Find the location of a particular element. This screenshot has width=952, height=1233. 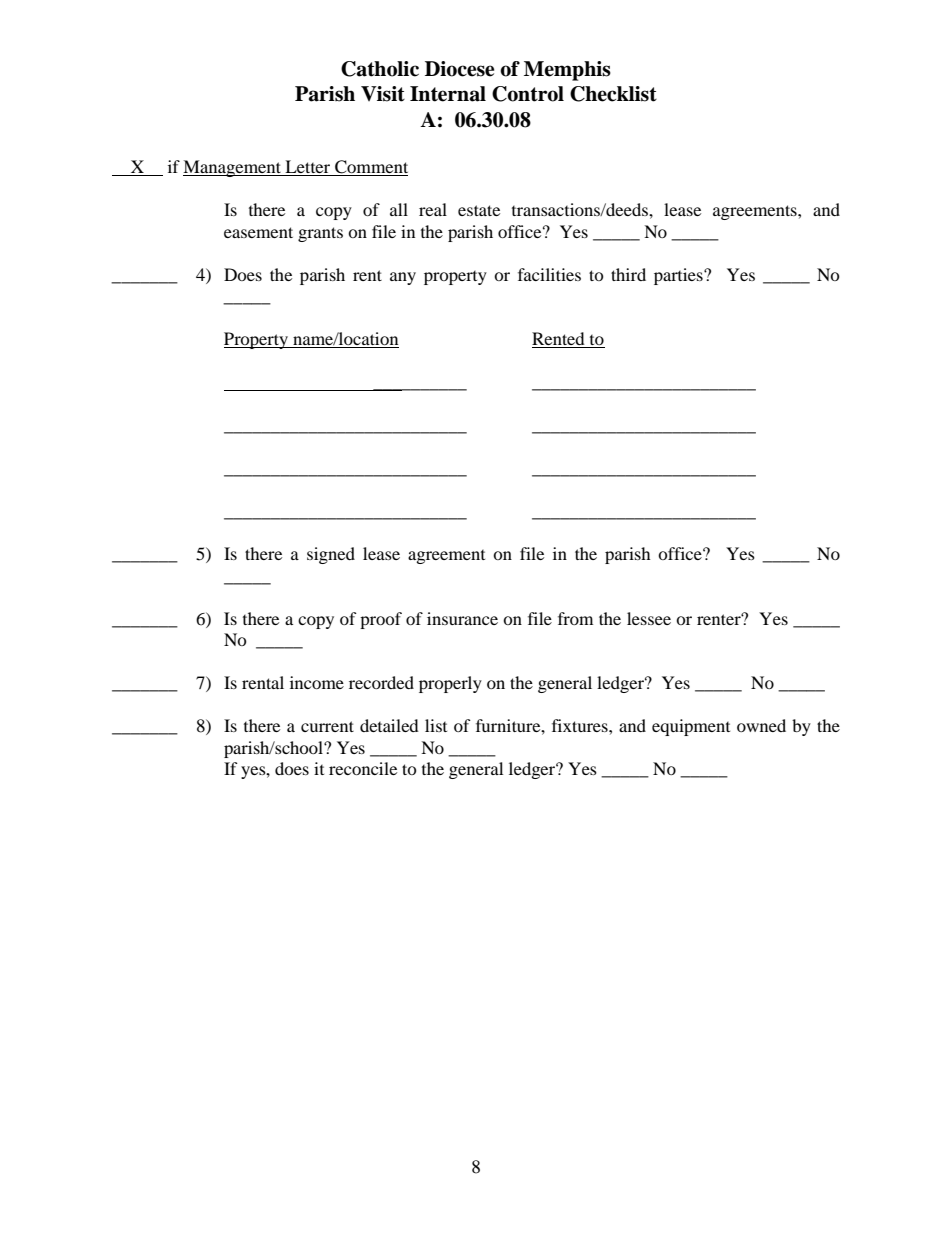

grants is located at coordinates (320, 234).
